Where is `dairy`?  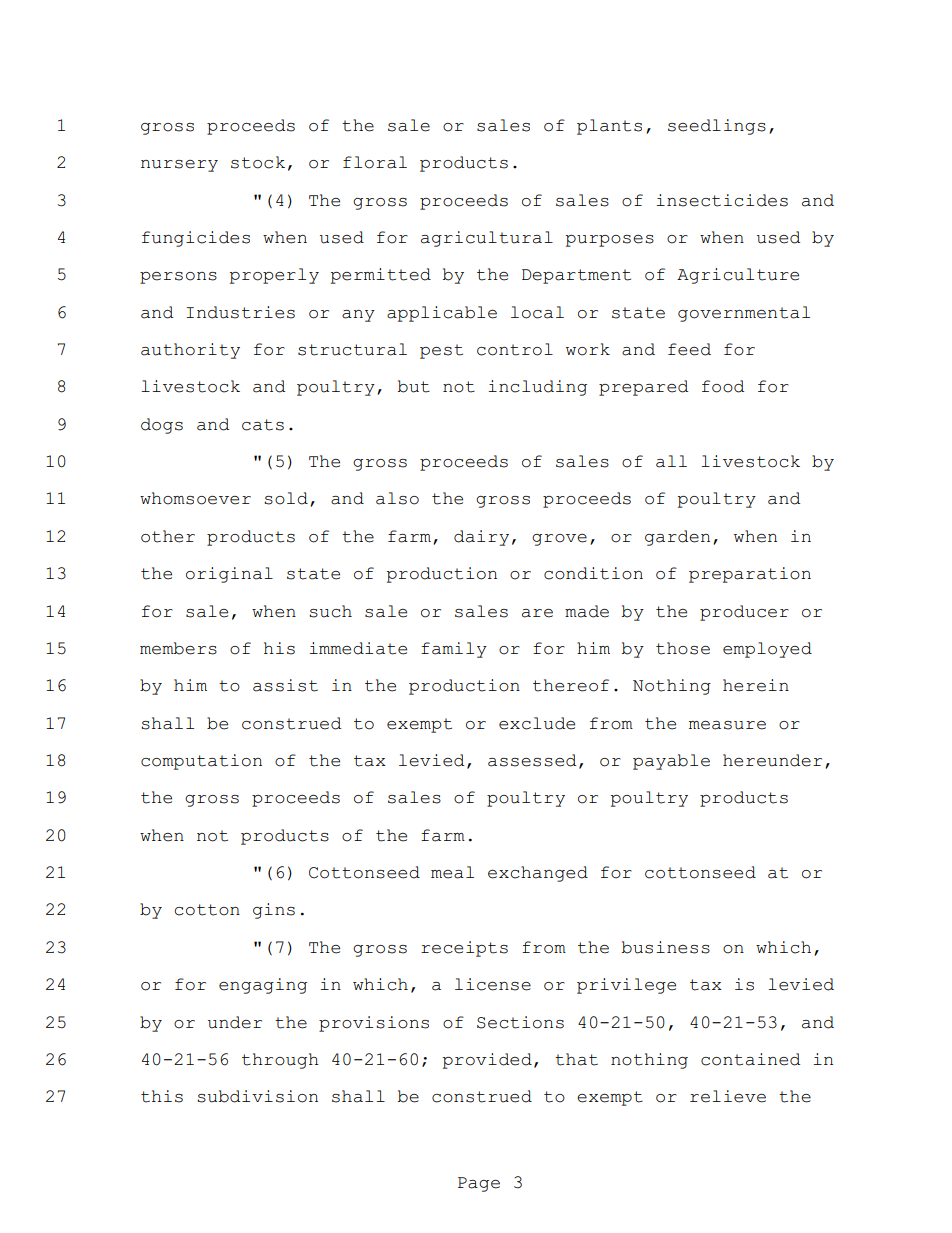 dairy is located at coordinates (481, 538).
